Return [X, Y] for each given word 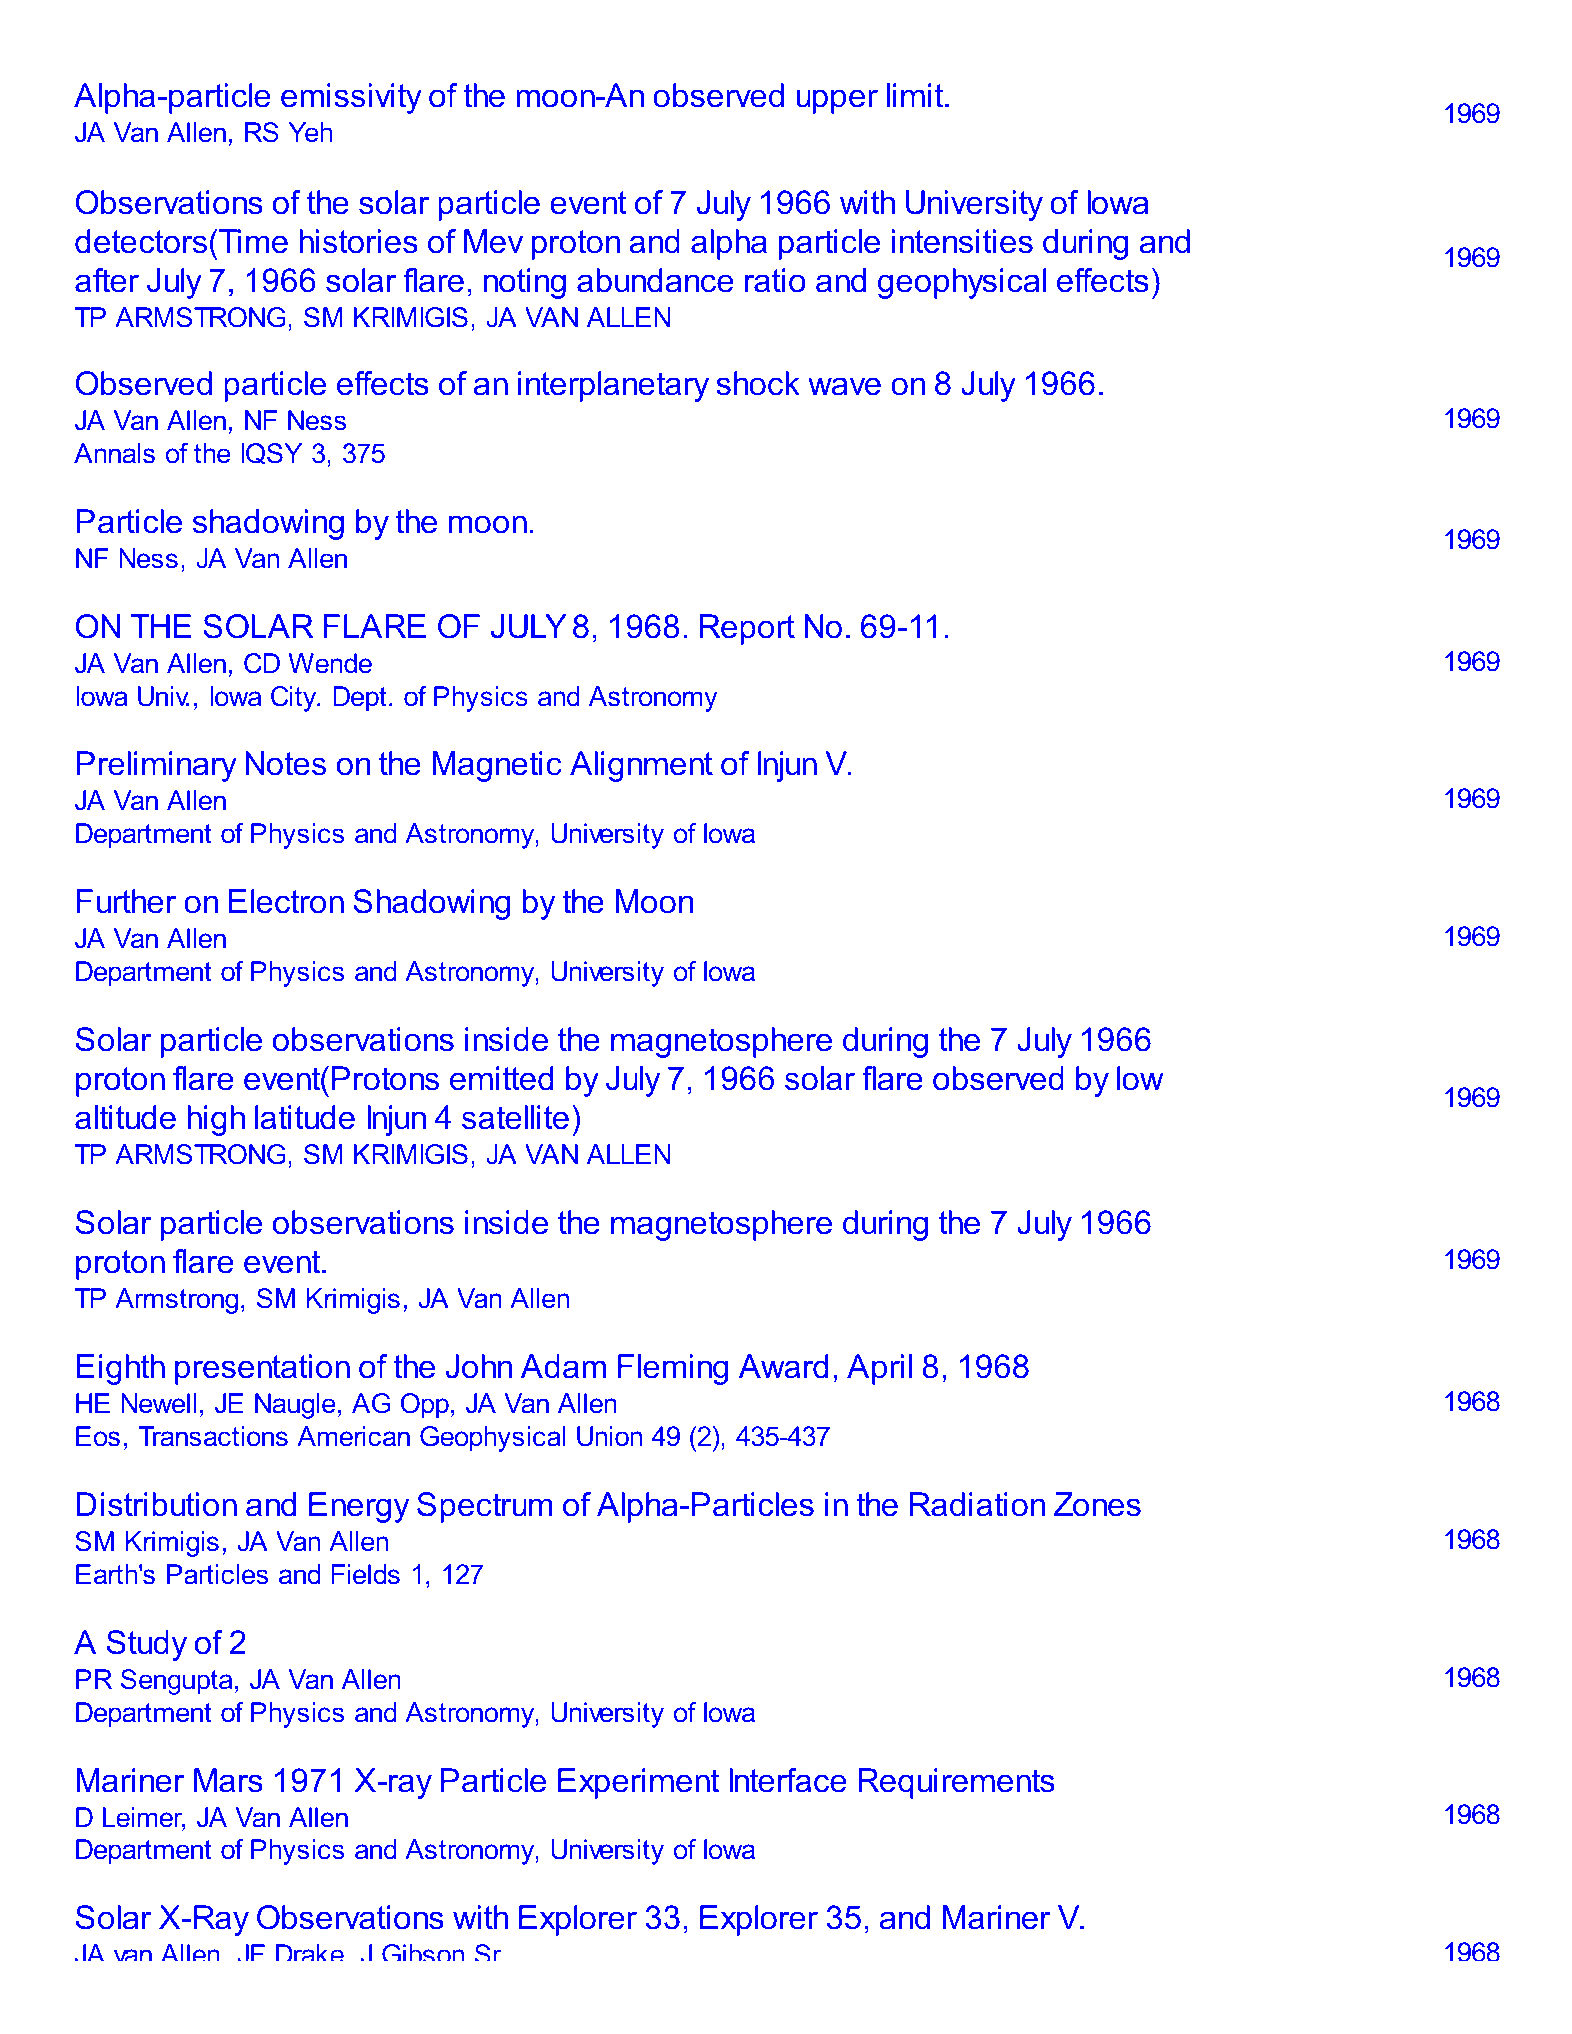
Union [609, 1436]
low [1140, 1078]
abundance [655, 280]
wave [844, 386]
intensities [962, 241]
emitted [501, 1078]
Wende [330, 663]
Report [747, 629]
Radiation [977, 1504]
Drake [310, 1952]
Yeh [310, 132]
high [216, 1120]
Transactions [213, 1436]
